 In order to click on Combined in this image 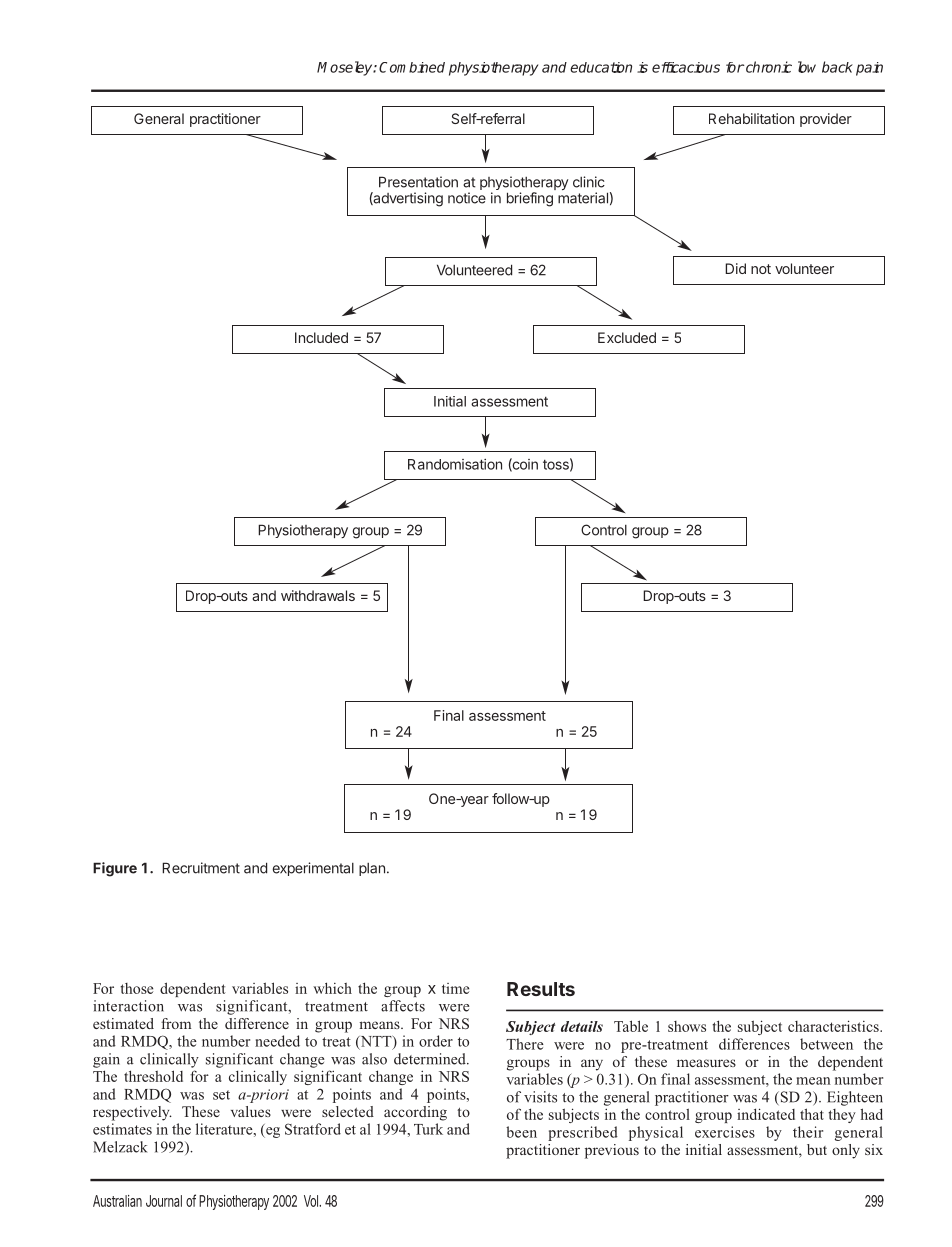, I will do `click(412, 67)`.
